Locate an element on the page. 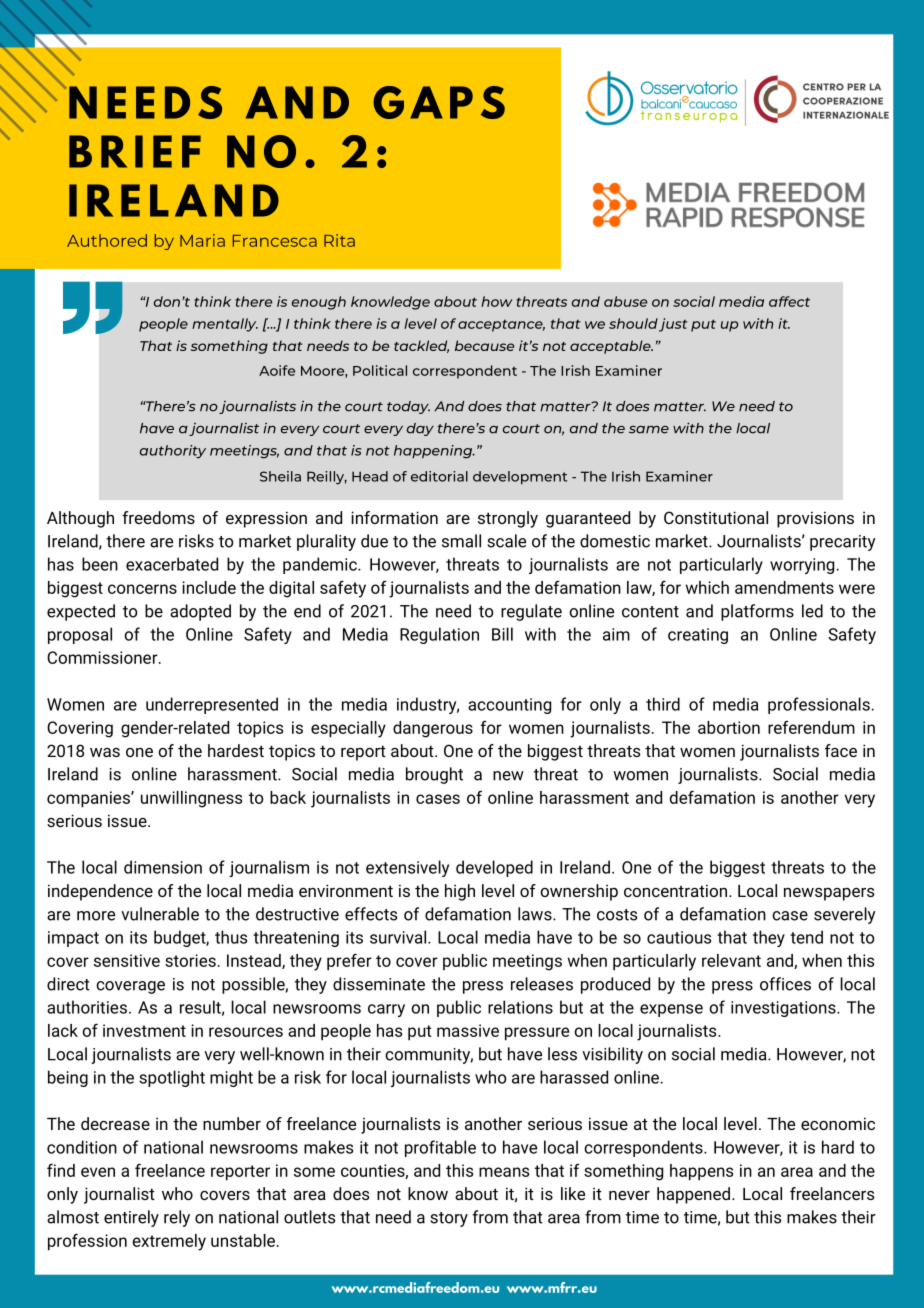 The image size is (924, 1308). affect is located at coordinates (789, 301).
